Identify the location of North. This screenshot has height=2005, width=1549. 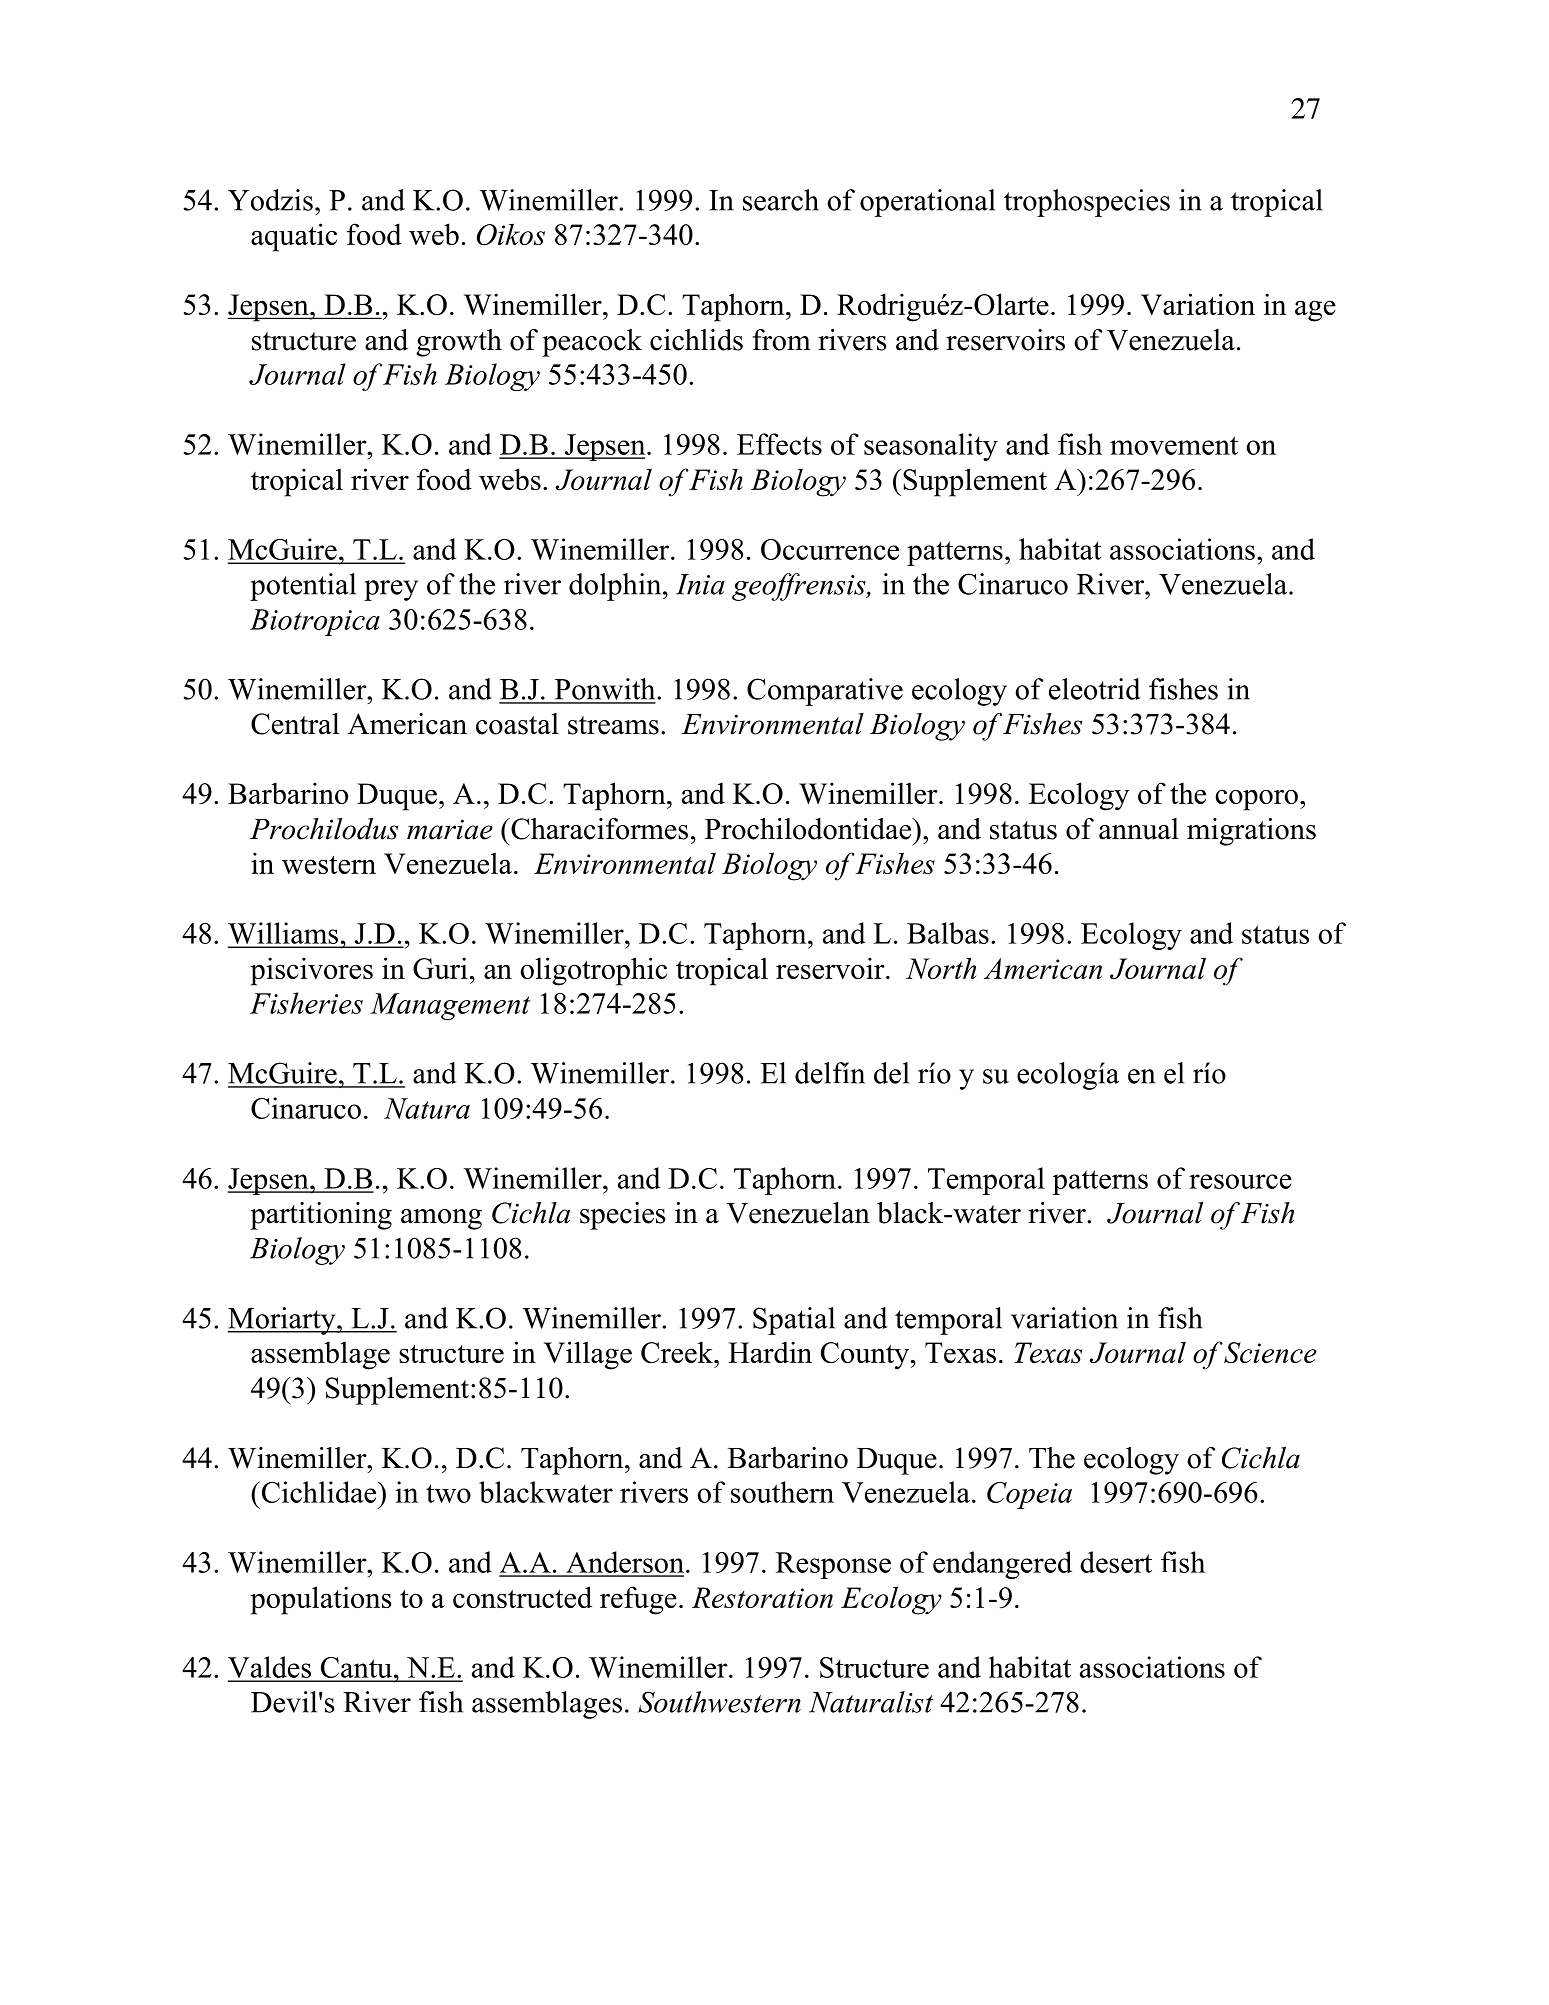
(941, 968).
